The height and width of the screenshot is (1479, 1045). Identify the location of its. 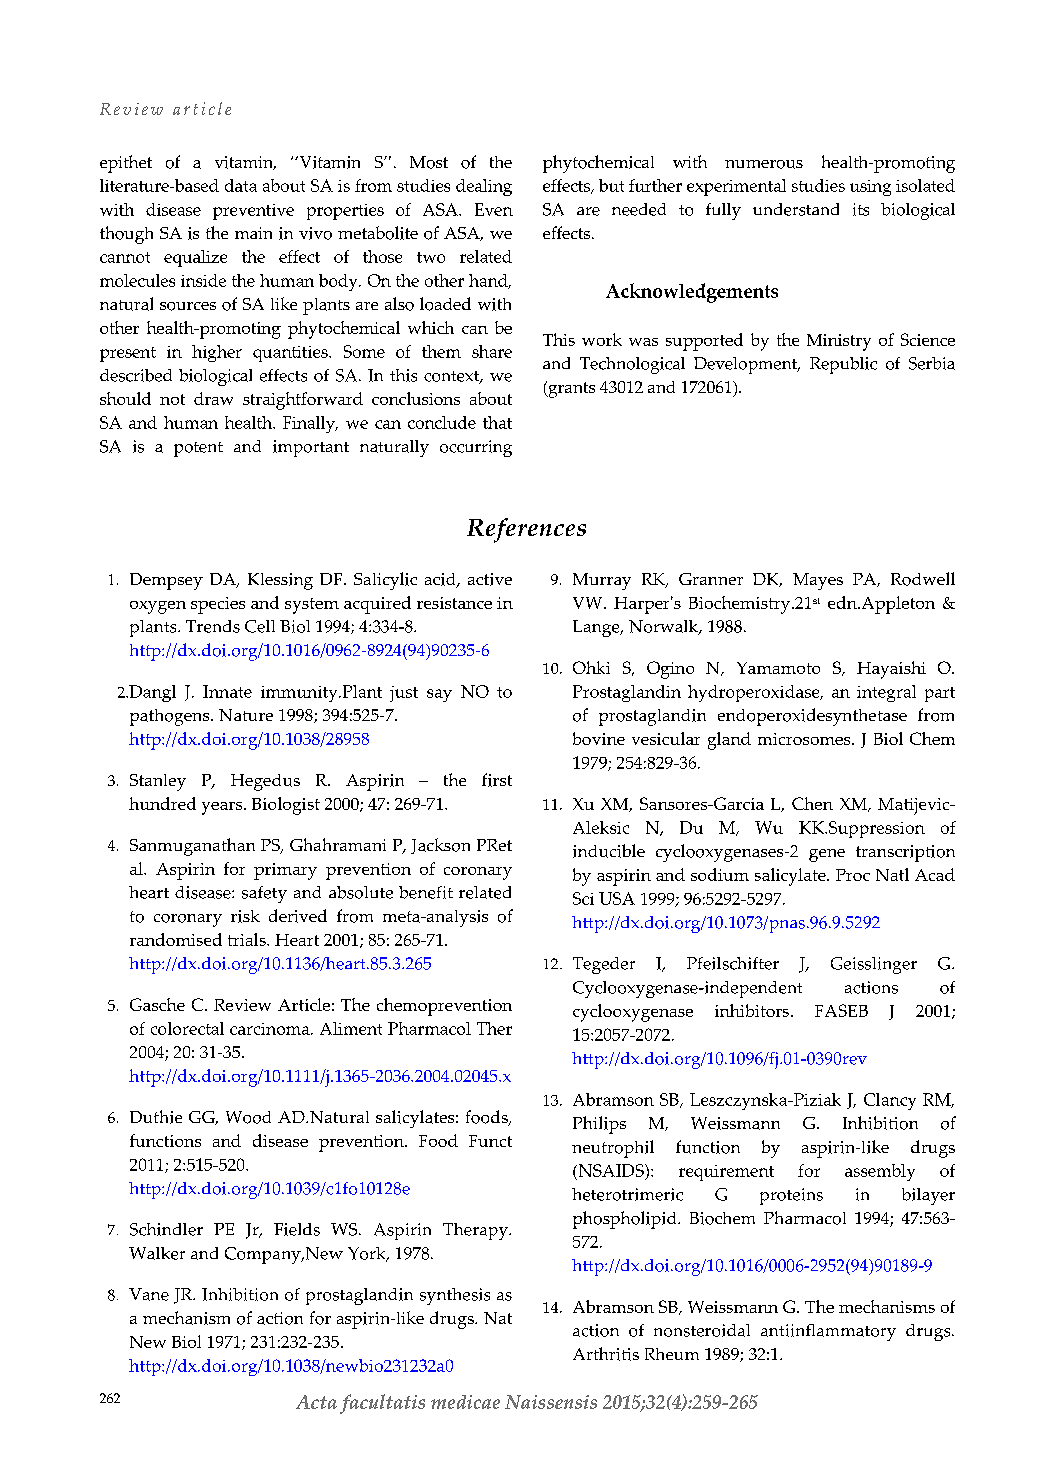
(861, 209).
